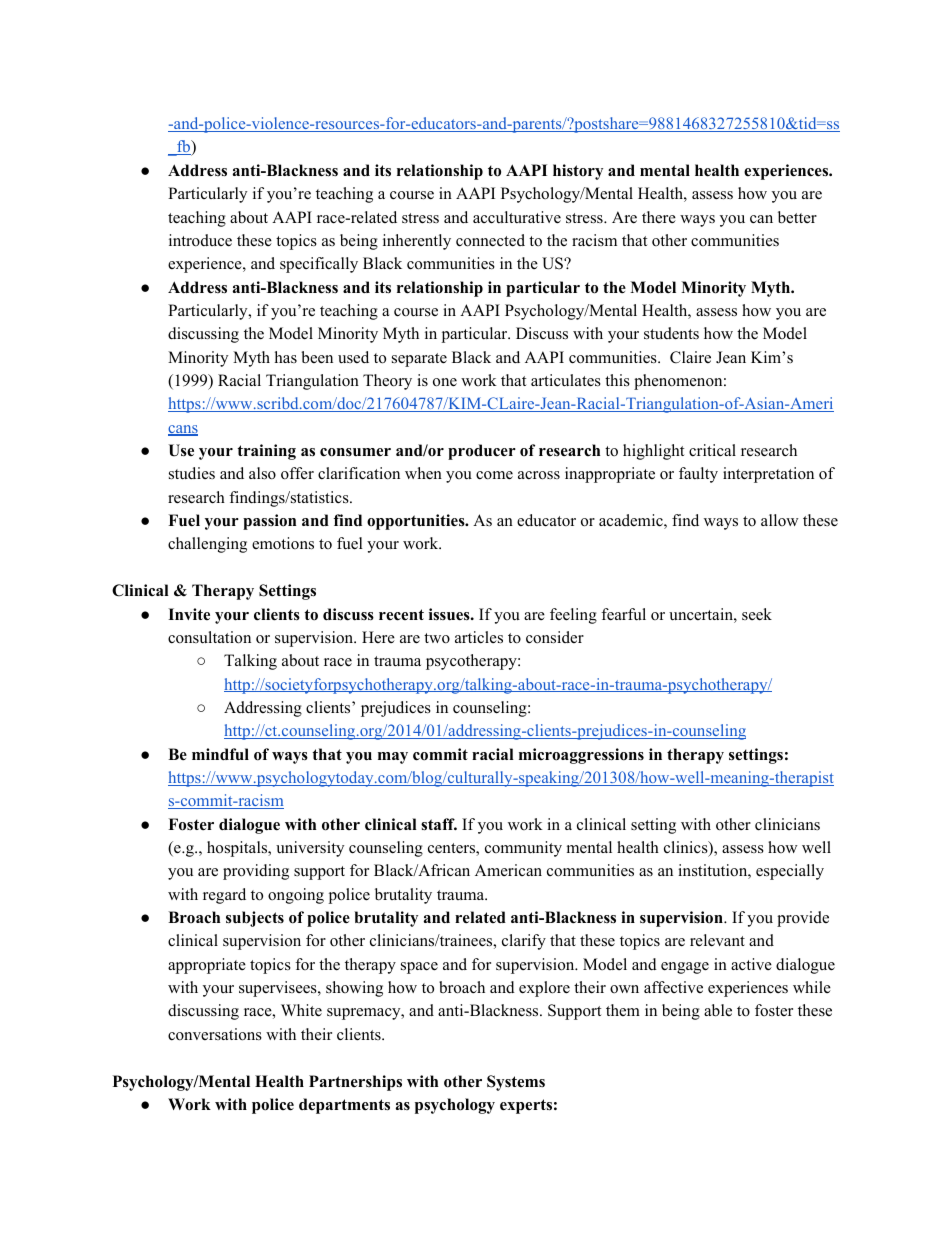  What do you see at coordinates (200, 240) in the page?
I see `introduce` at bounding box center [200, 240].
